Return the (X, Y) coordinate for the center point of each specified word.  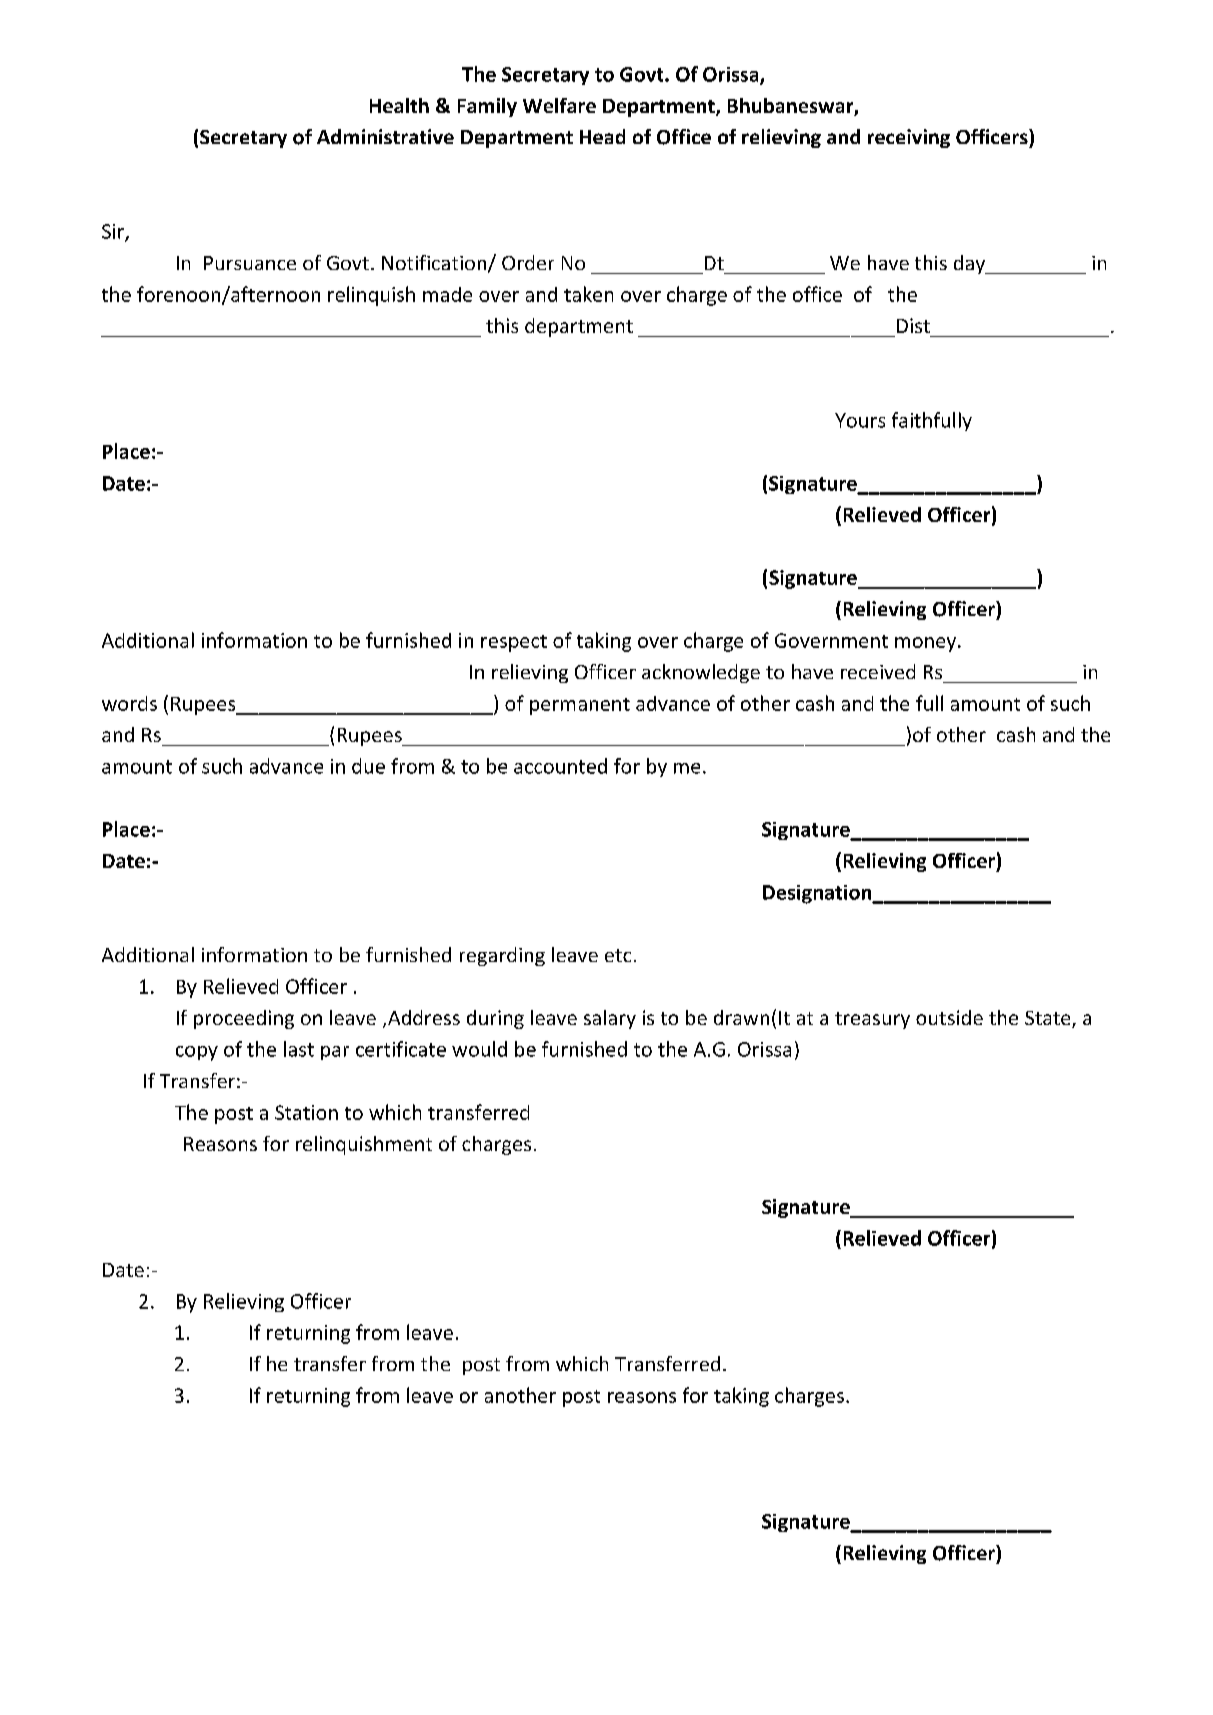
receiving (909, 138)
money (927, 644)
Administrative (385, 136)
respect (514, 643)
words (129, 703)
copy (197, 1053)
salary (610, 1019)
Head (602, 136)
